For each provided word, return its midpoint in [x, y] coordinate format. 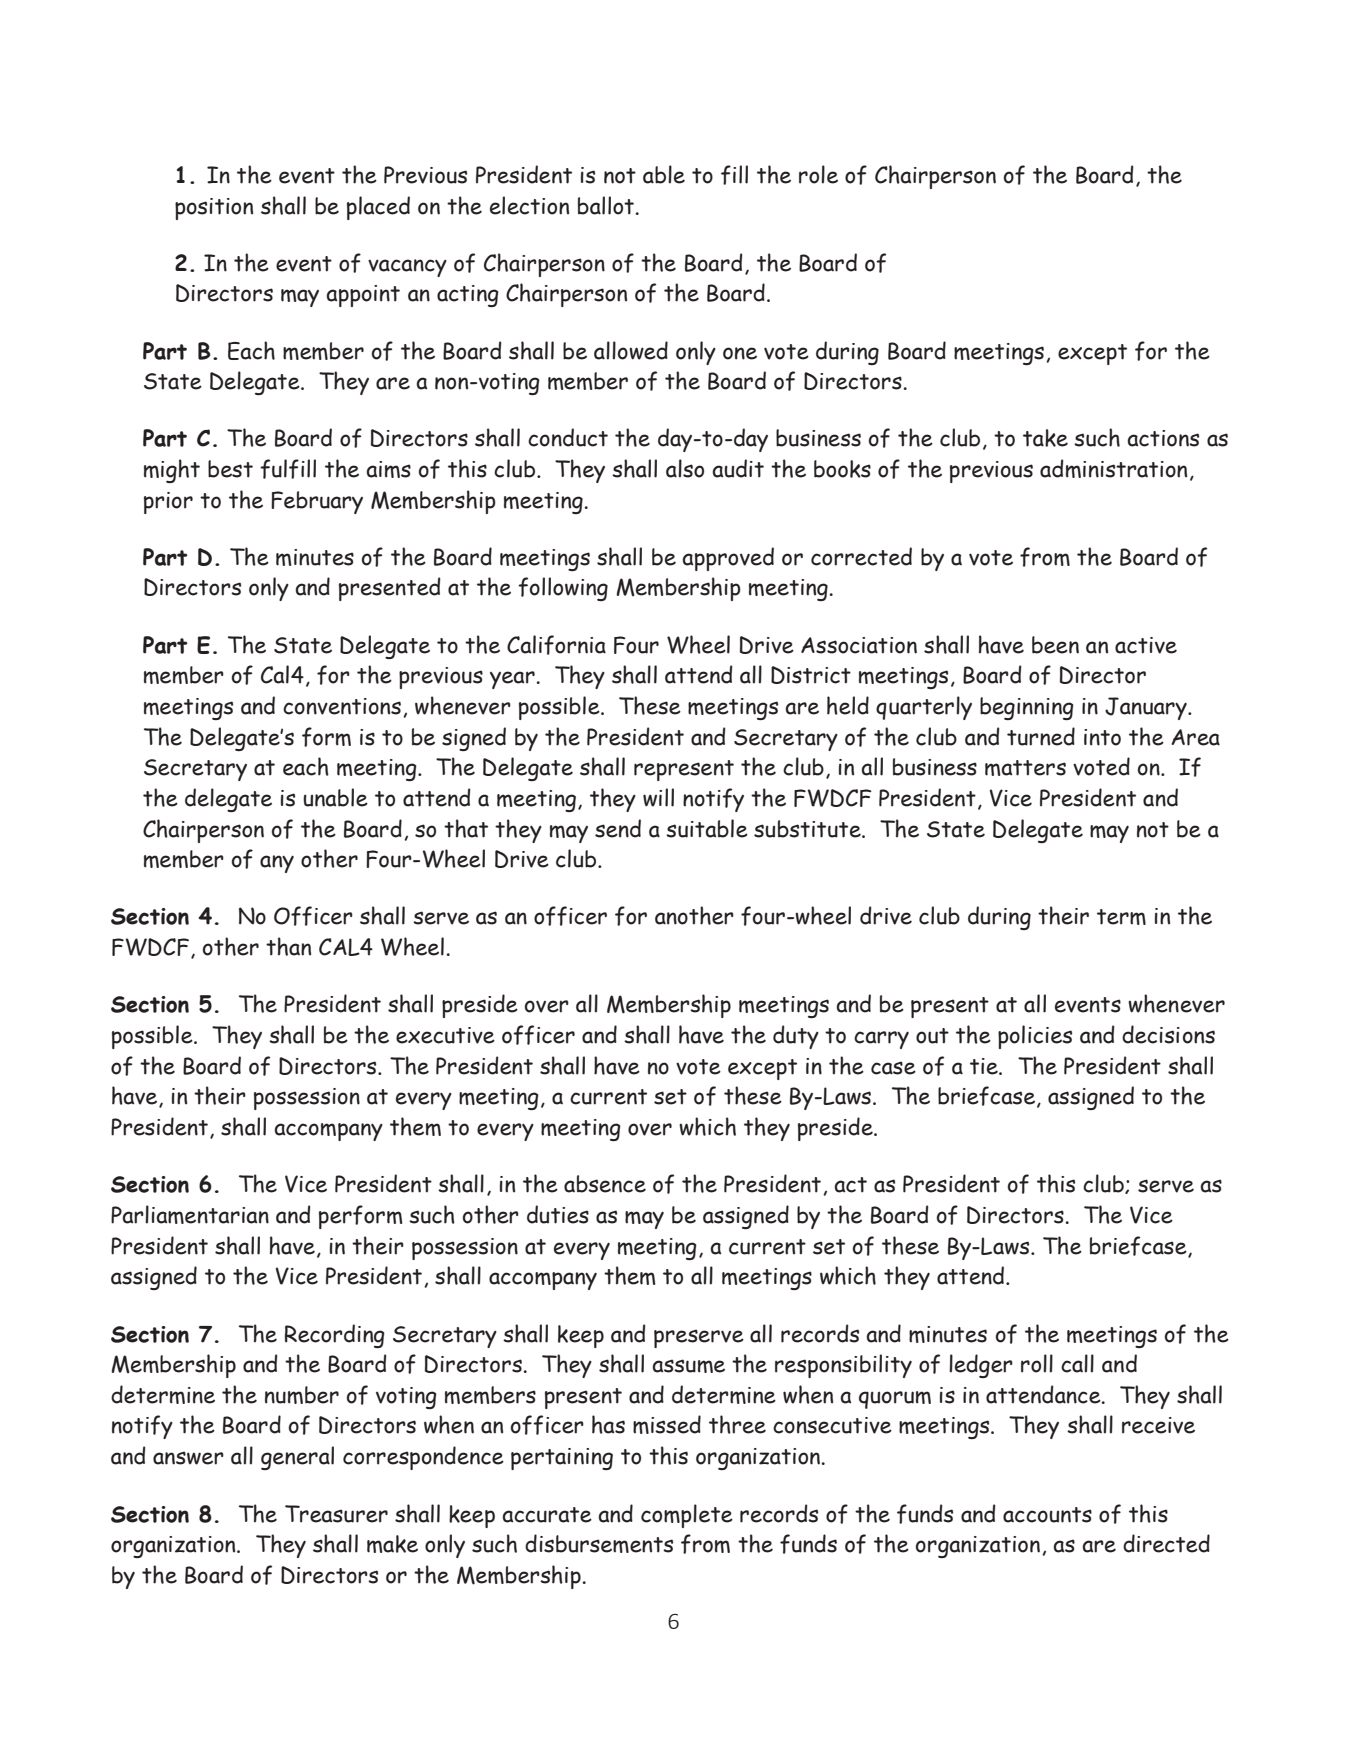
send [618, 828]
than [288, 946]
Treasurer [336, 1514]
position [214, 209]
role [818, 174]
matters [1025, 768]
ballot [606, 205]
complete [687, 1516]
